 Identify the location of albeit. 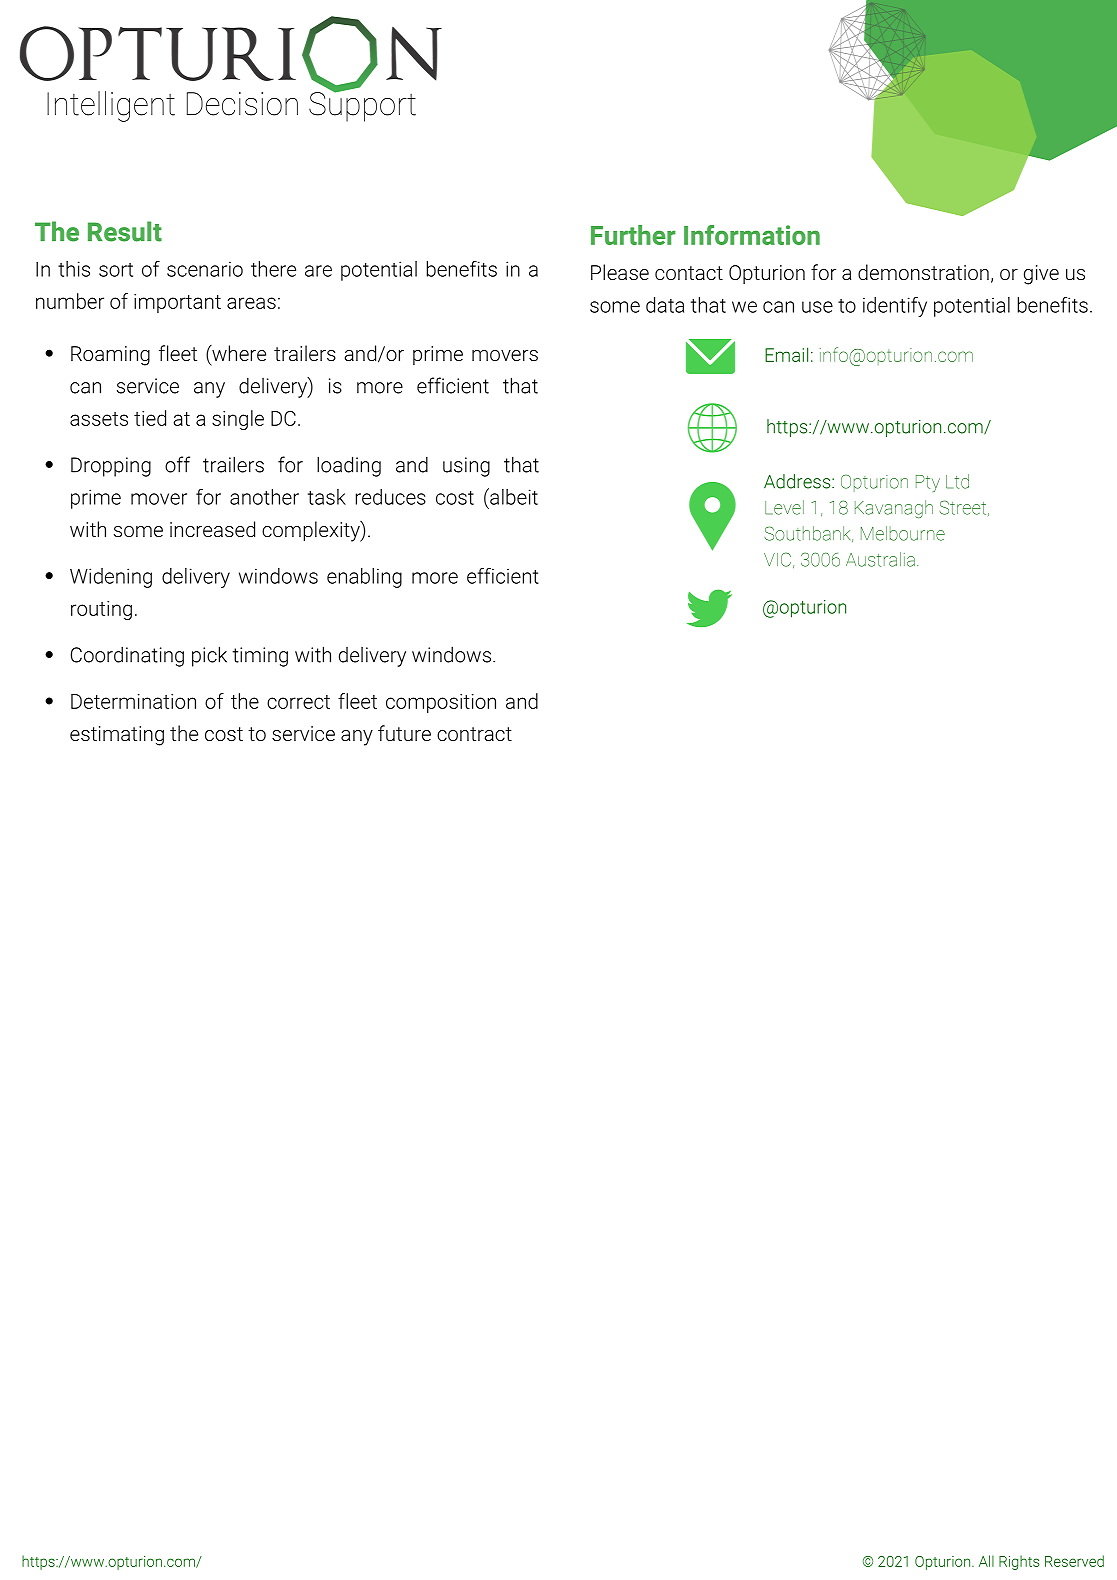
(513, 496).
